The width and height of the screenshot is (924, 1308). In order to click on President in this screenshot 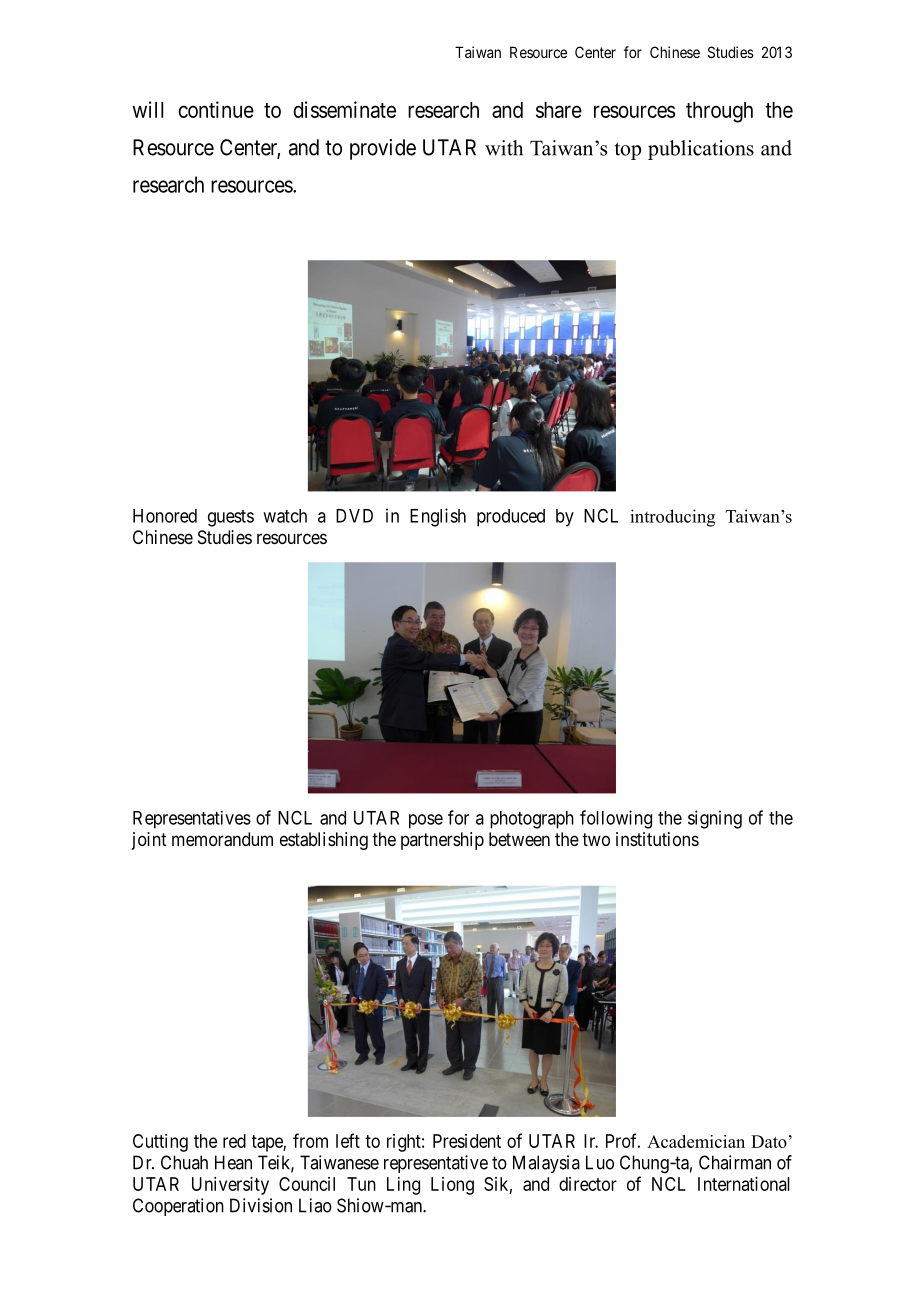, I will do `click(467, 1141)`.
